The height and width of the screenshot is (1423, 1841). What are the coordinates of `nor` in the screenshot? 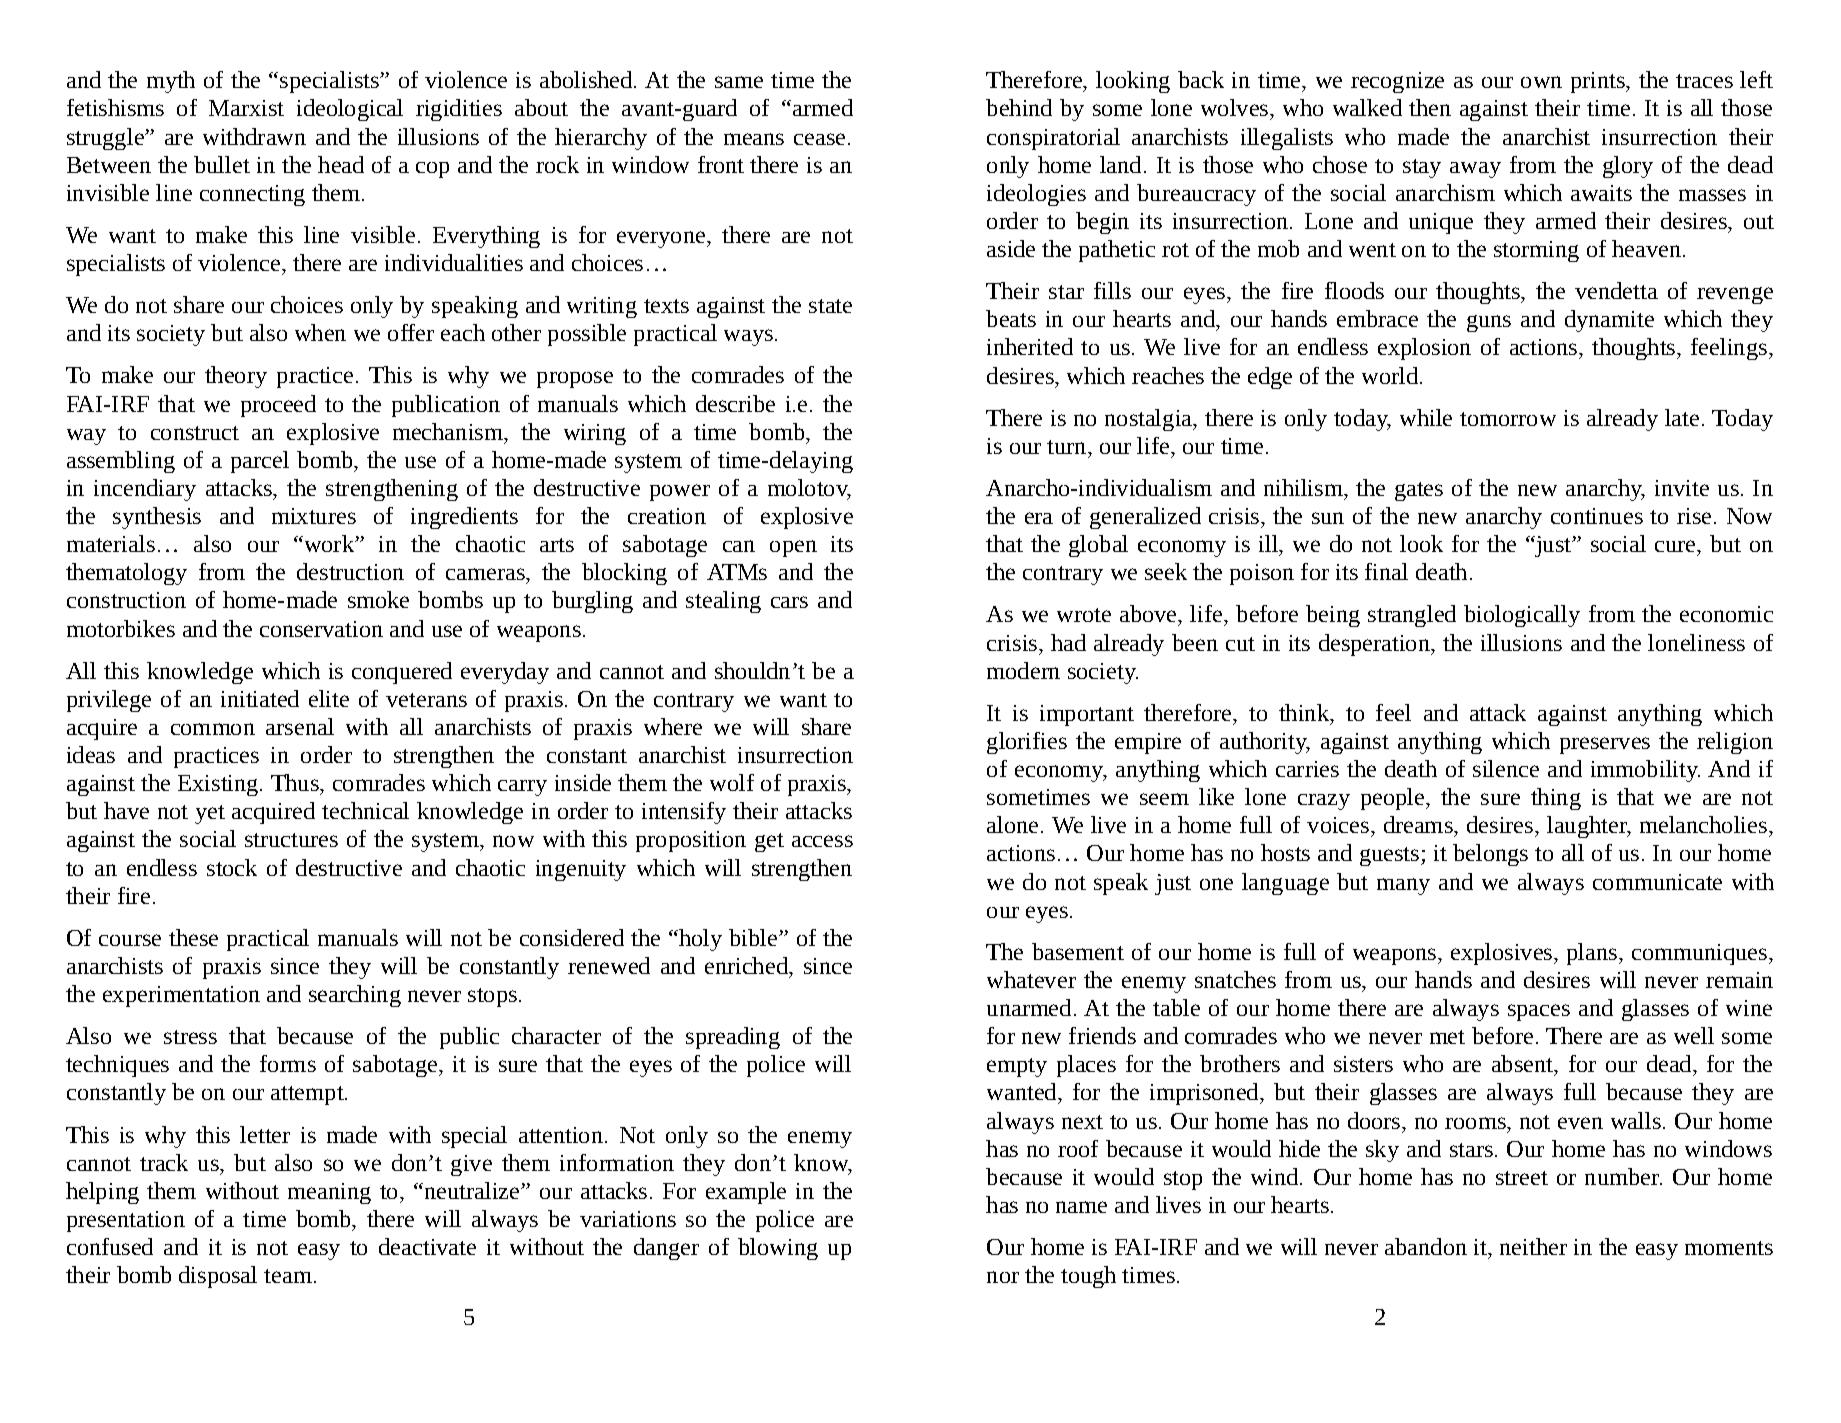 It's located at (1003, 1277).
